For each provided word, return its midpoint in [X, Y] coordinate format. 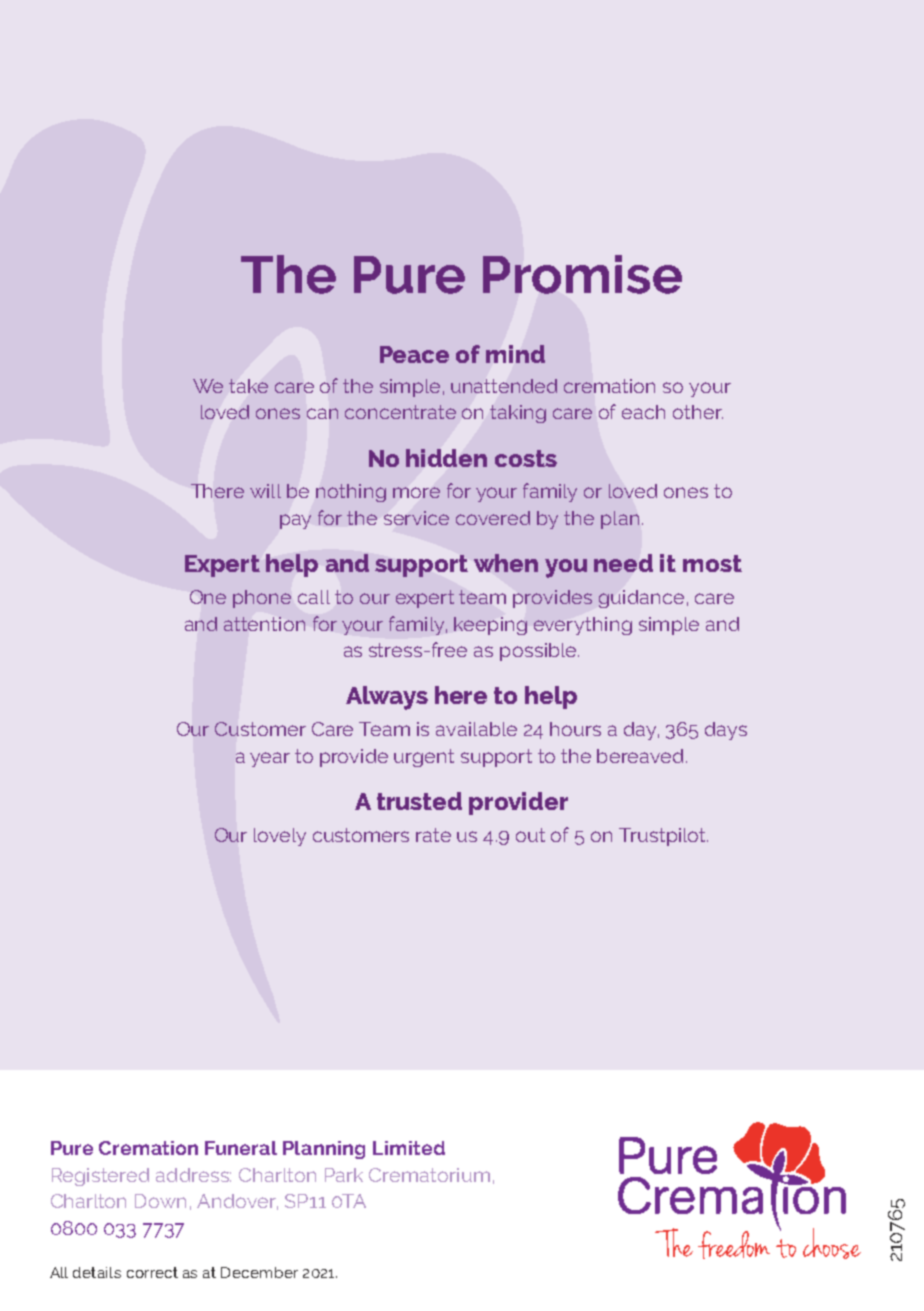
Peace [414, 354]
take [248, 386]
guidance [641, 599]
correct [152, 1272]
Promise [582, 274]
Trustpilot [663, 837]
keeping [490, 626]
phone [262, 599]
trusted [419, 801]
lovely [280, 837]
